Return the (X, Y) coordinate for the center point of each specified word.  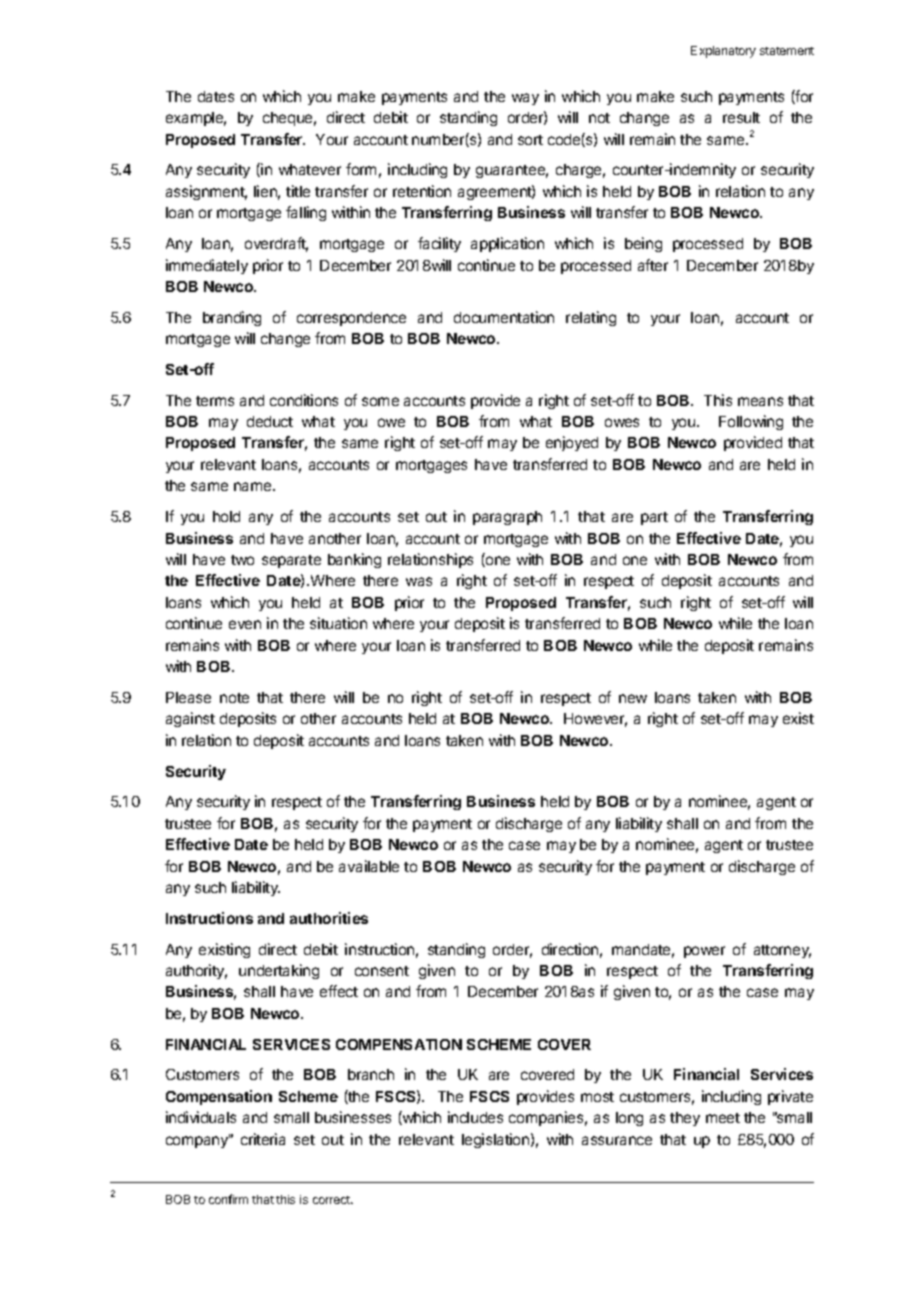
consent (382, 971)
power (704, 952)
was (419, 581)
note (234, 698)
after (653, 265)
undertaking (279, 971)
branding (232, 318)
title (298, 191)
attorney (782, 951)
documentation (504, 317)
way (525, 99)
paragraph (507, 518)
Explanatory (723, 52)
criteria (263, 1139)
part (654, 518)
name (254, 486)
